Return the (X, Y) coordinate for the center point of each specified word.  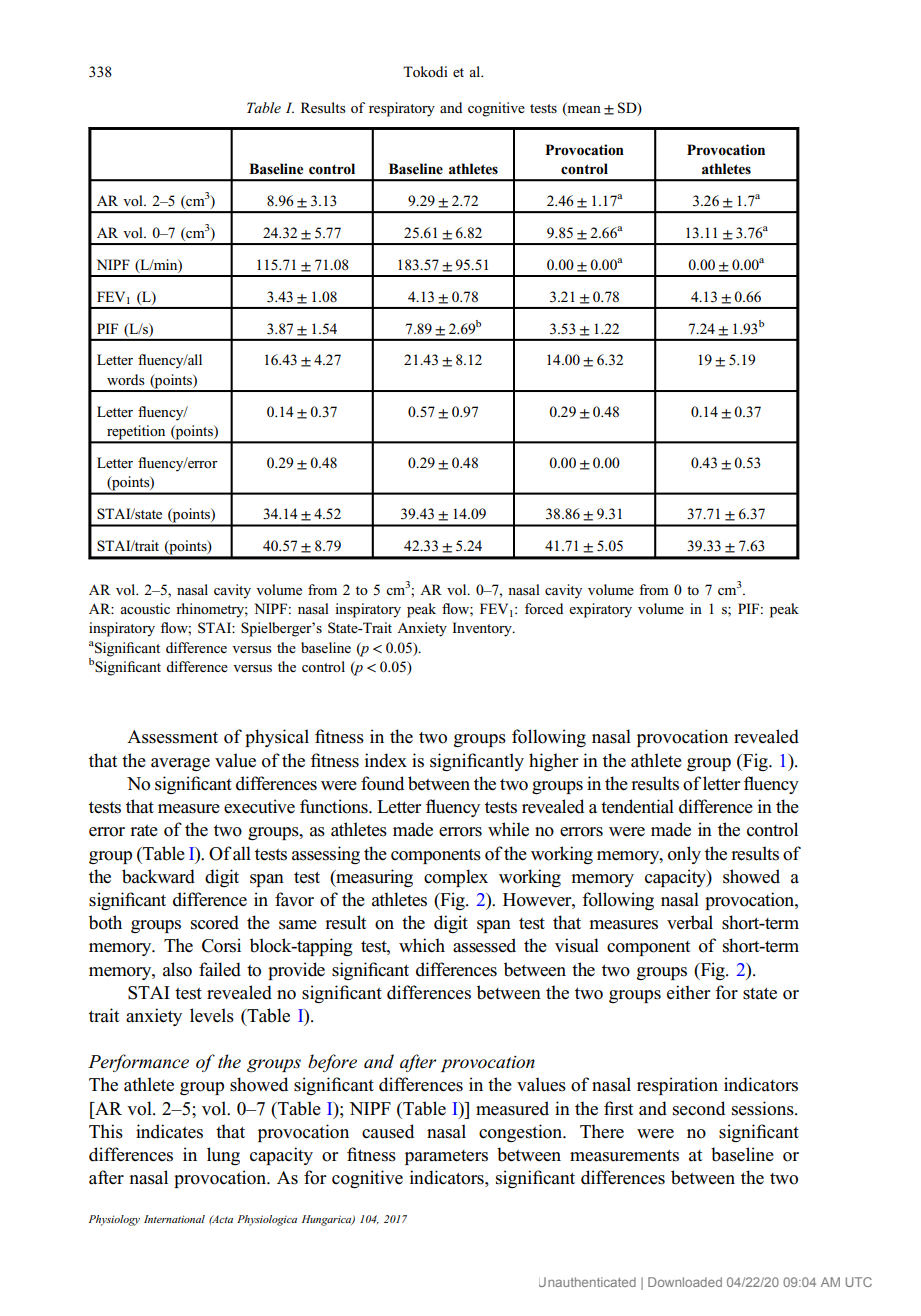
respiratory (402, 109)
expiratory (600, 610)
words (126, 379)
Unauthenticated (587, 1282)
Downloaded (685, 1282)
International (174, 1219)
